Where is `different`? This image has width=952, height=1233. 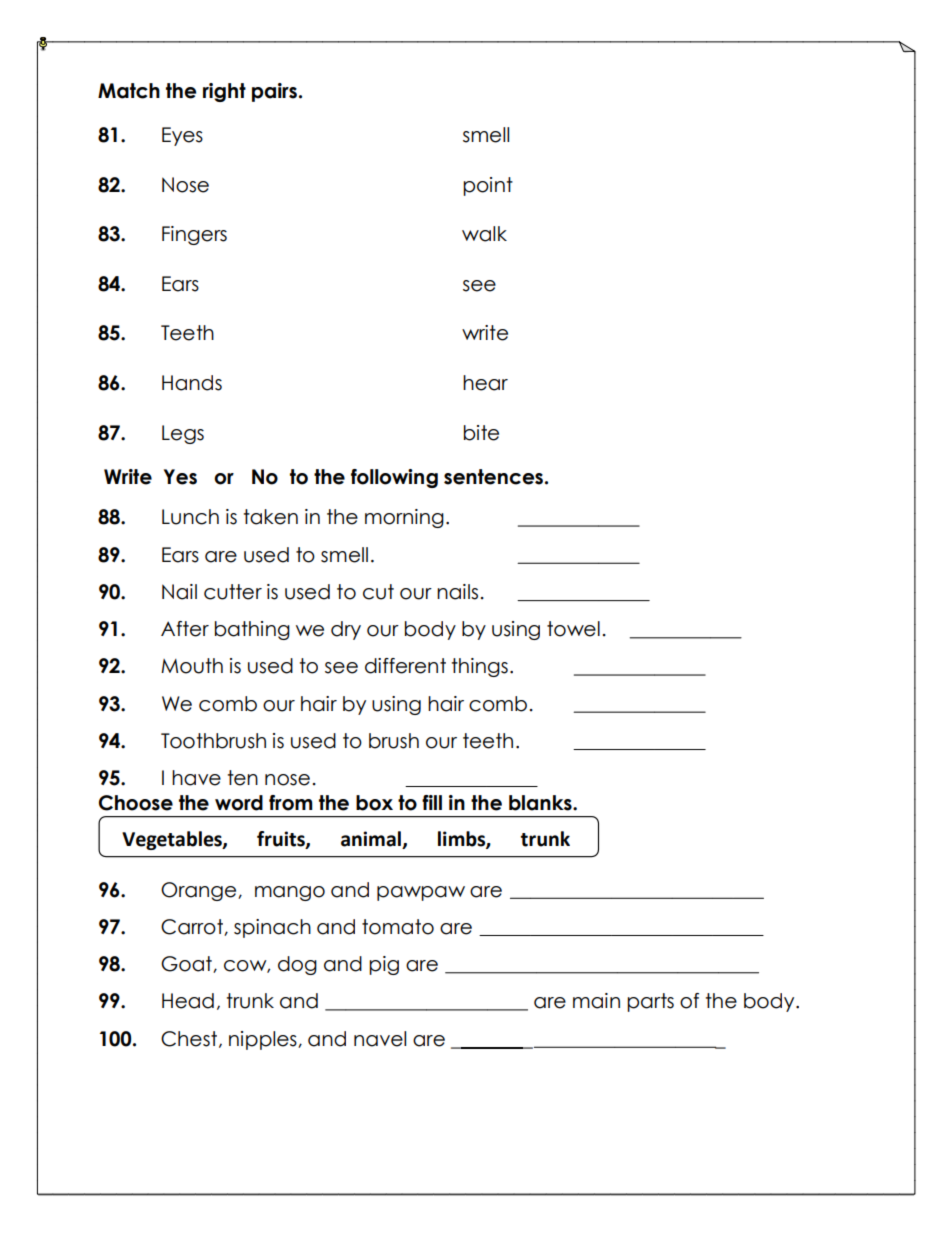
different is located at coordinates (405, 666).
